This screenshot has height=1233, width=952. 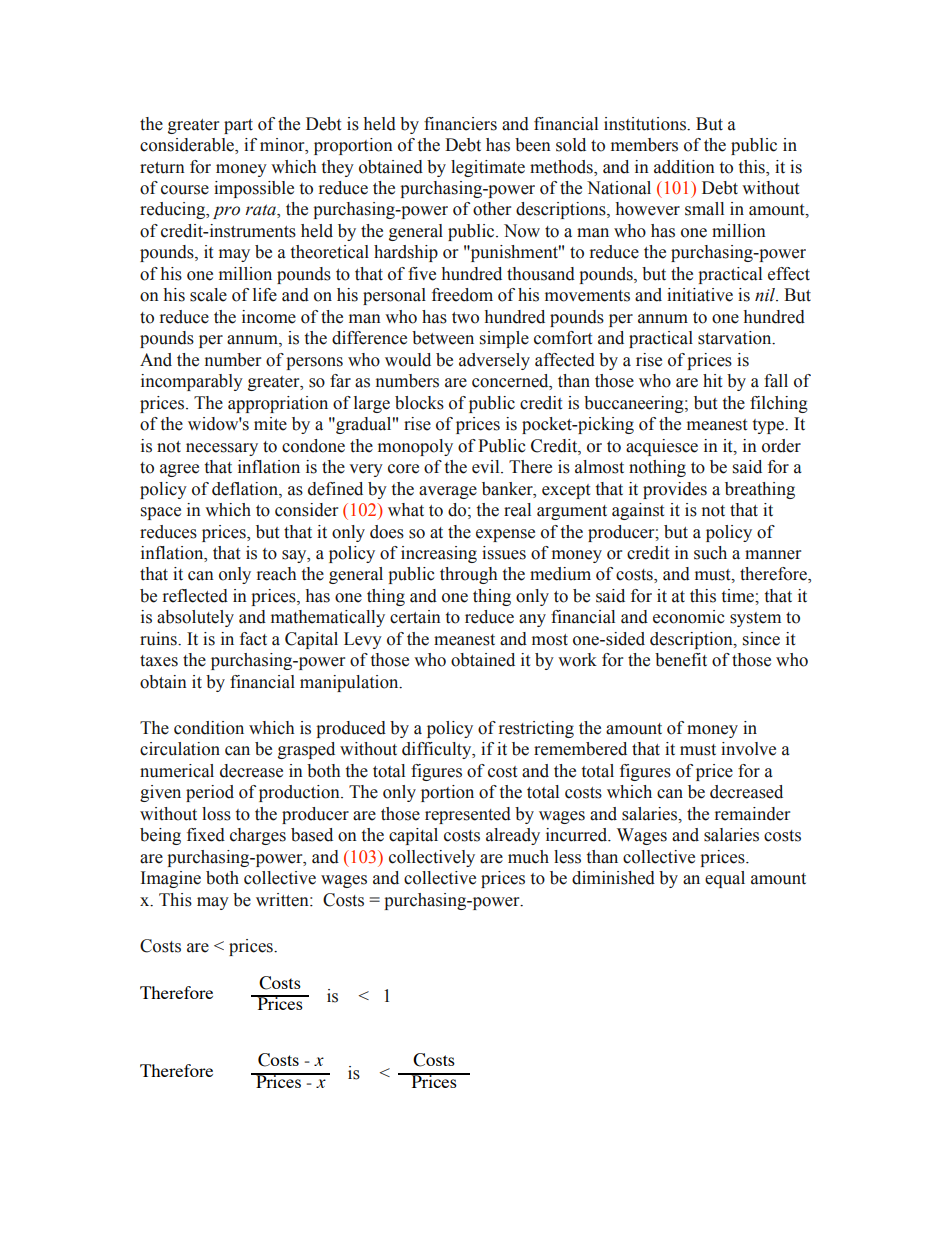 I want to click on agree, so click(x=179, y=470).
